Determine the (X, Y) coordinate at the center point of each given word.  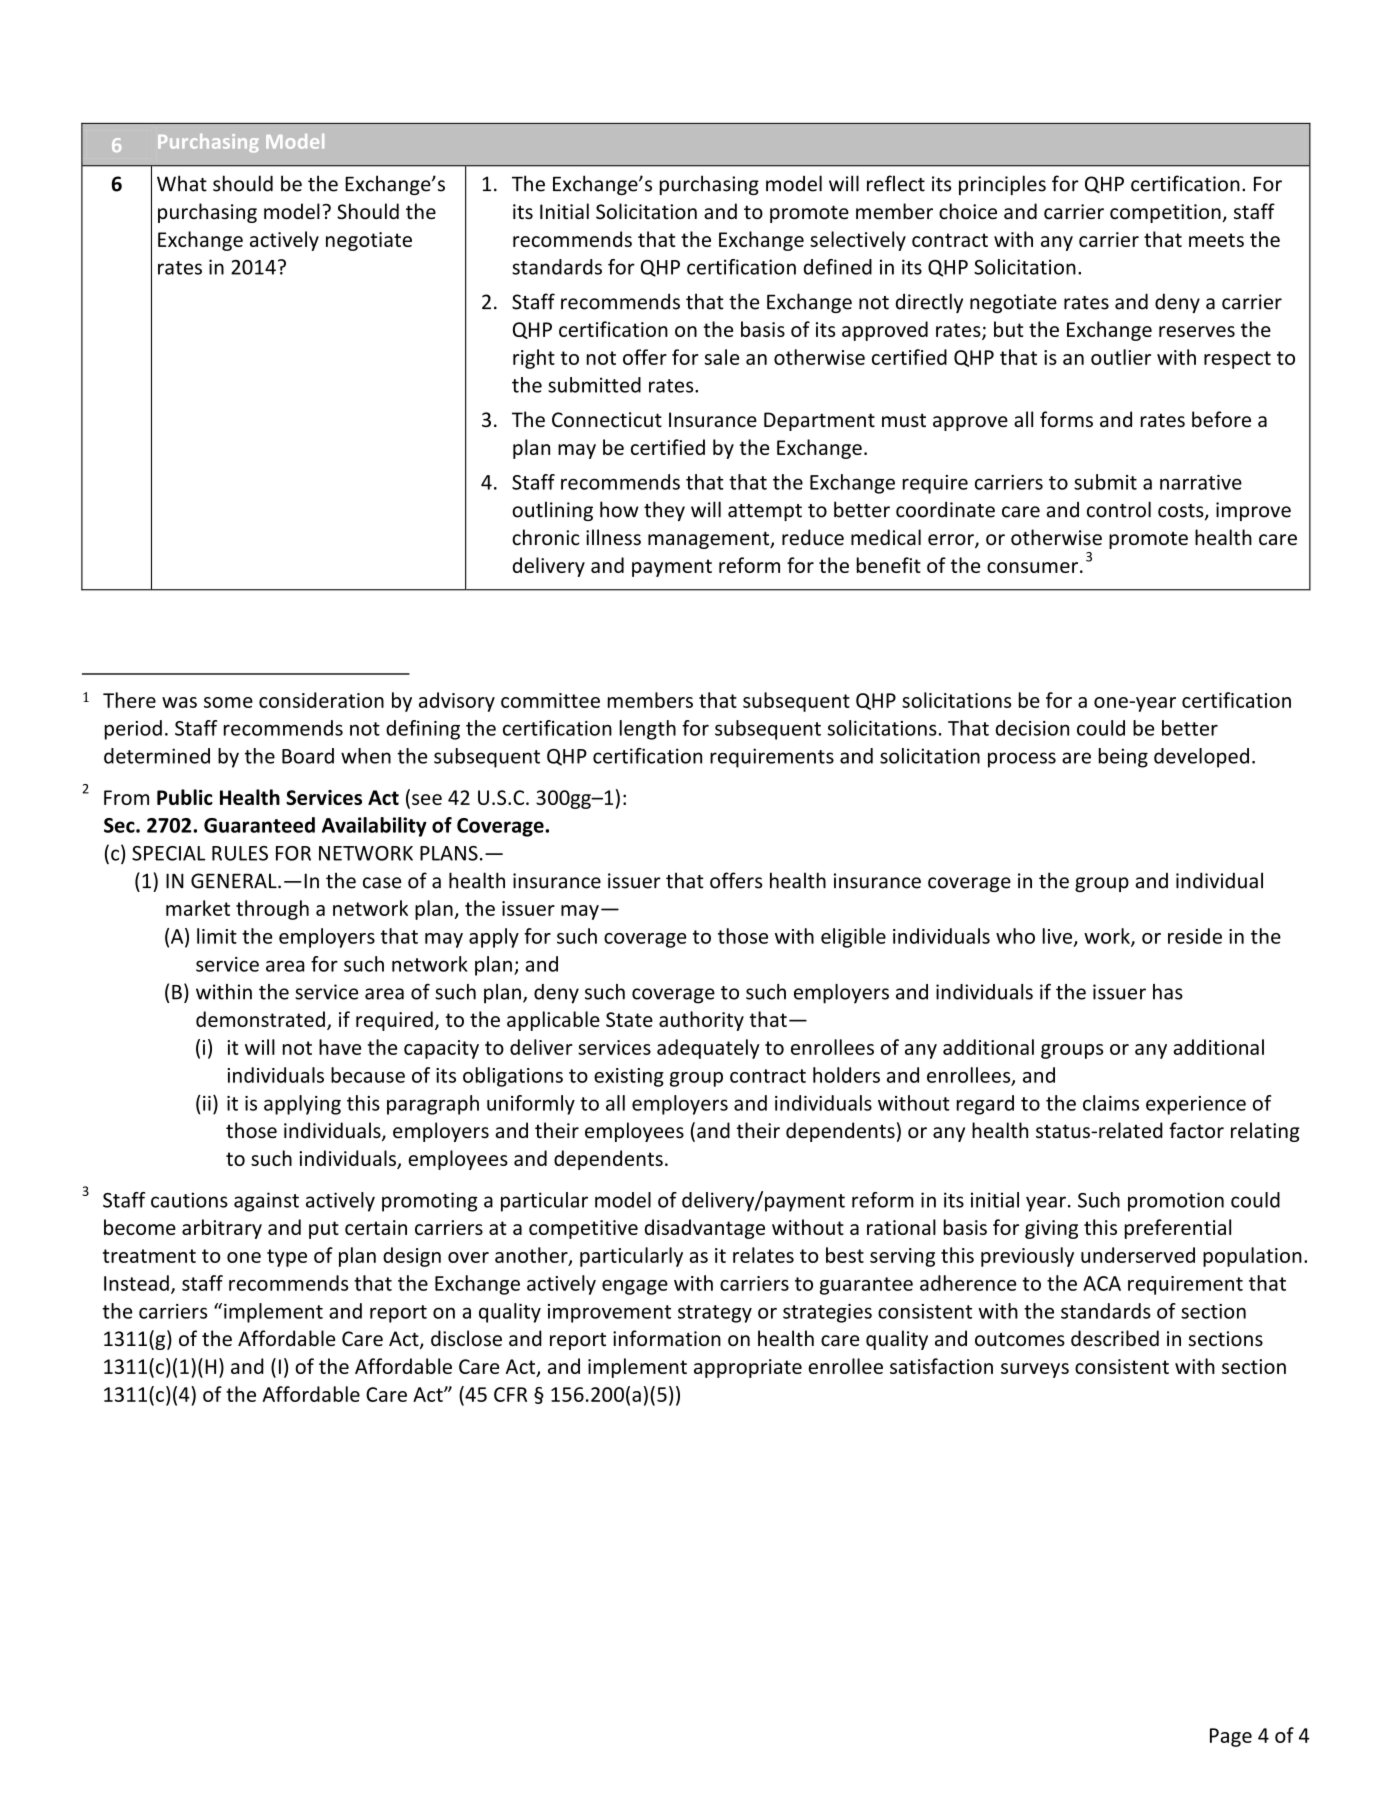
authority (701, 1021)
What (182, 183)
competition (1165, 213)
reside (1195, 936)
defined (838, 267)
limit (217, 936)
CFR (510, 1394)
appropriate (748, 1368)
